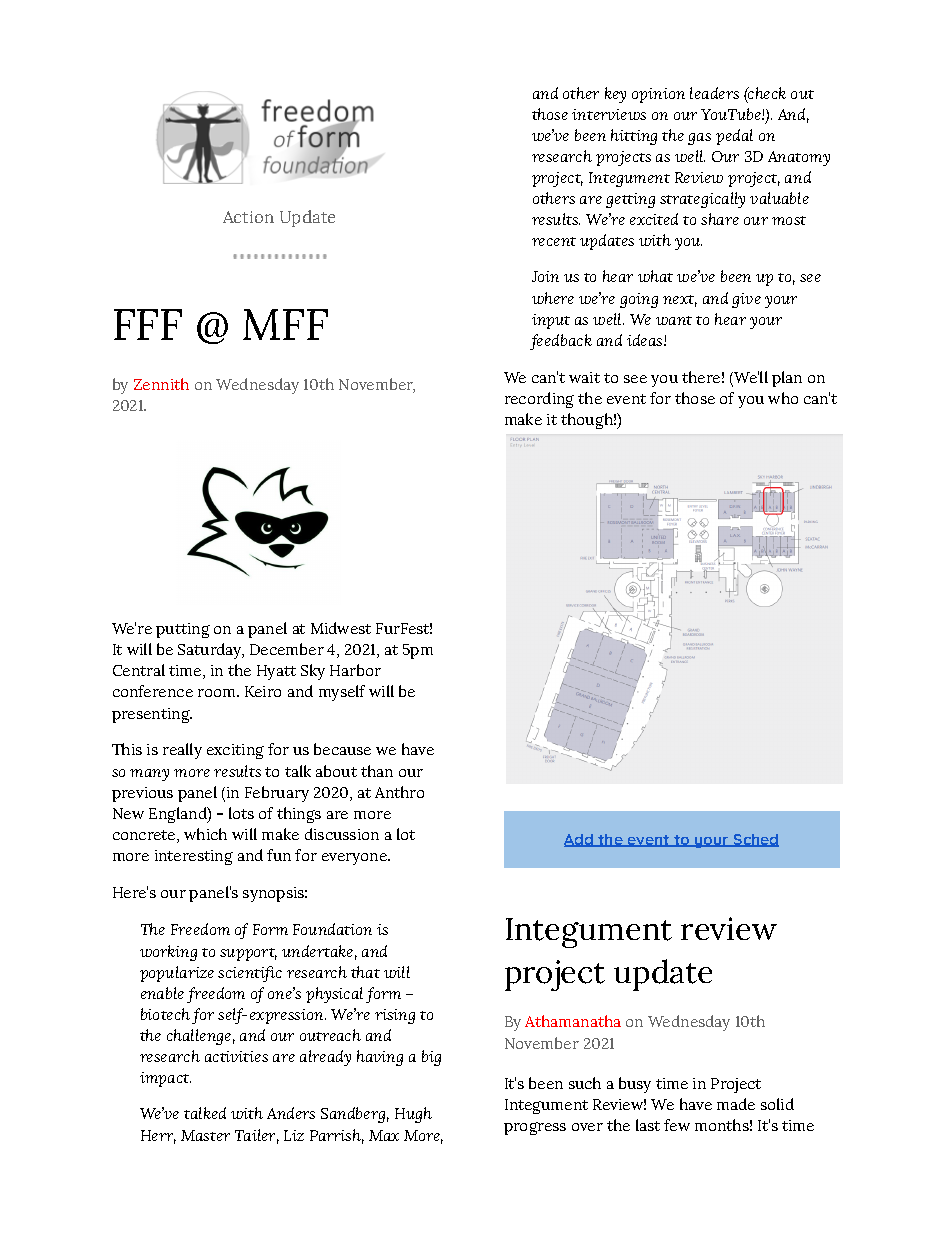 The height and width of the page is (1233, 952). What do you see at coordinates (205, 1135) in the page?
I see `Master` at bounding box center [205, 1135].
